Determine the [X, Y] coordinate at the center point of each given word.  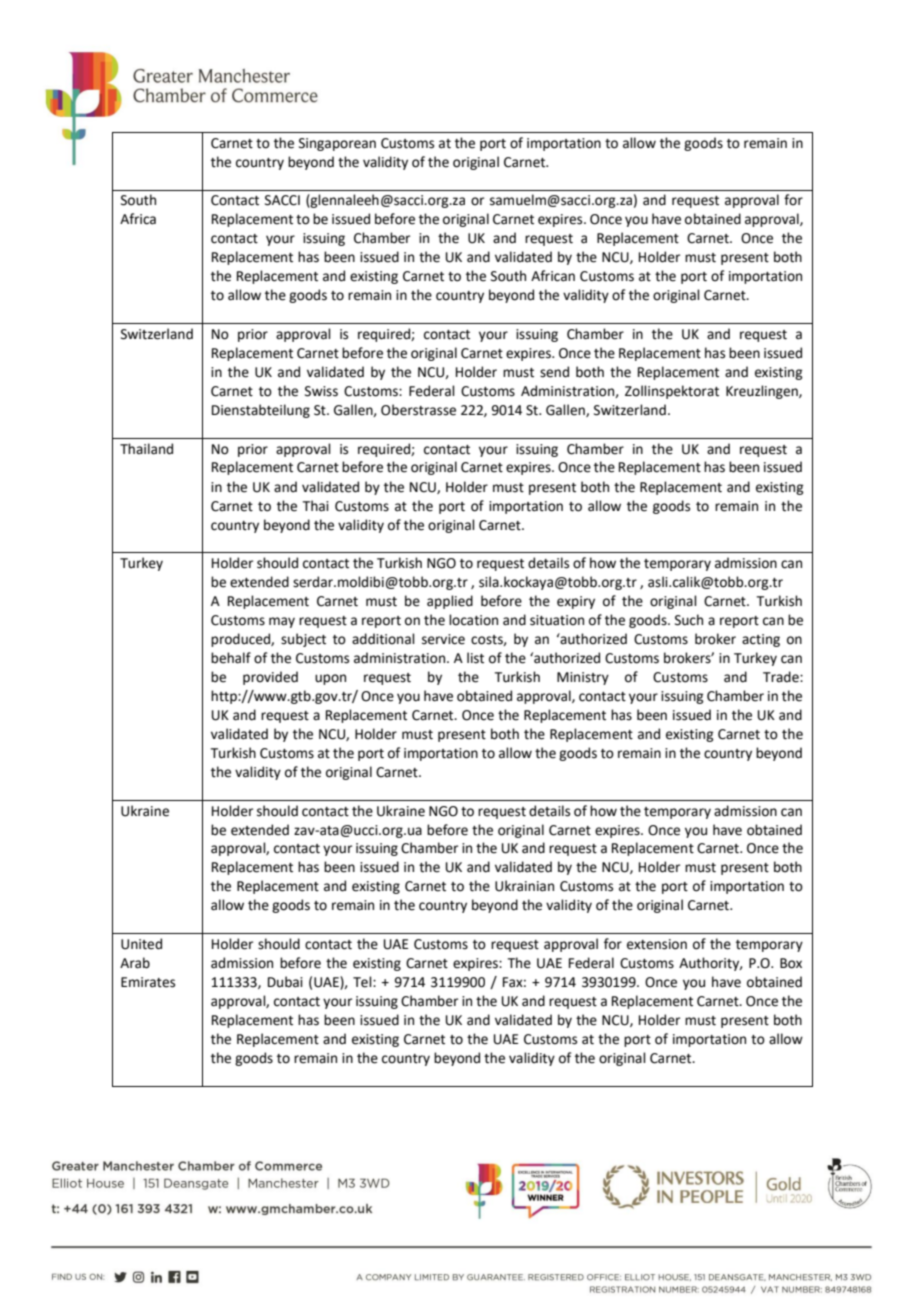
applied [450, 602]
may [282, 622]
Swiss [321, 391]
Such [689, 620]
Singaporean [337, 144]
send [554, 372]
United [141, 944]
